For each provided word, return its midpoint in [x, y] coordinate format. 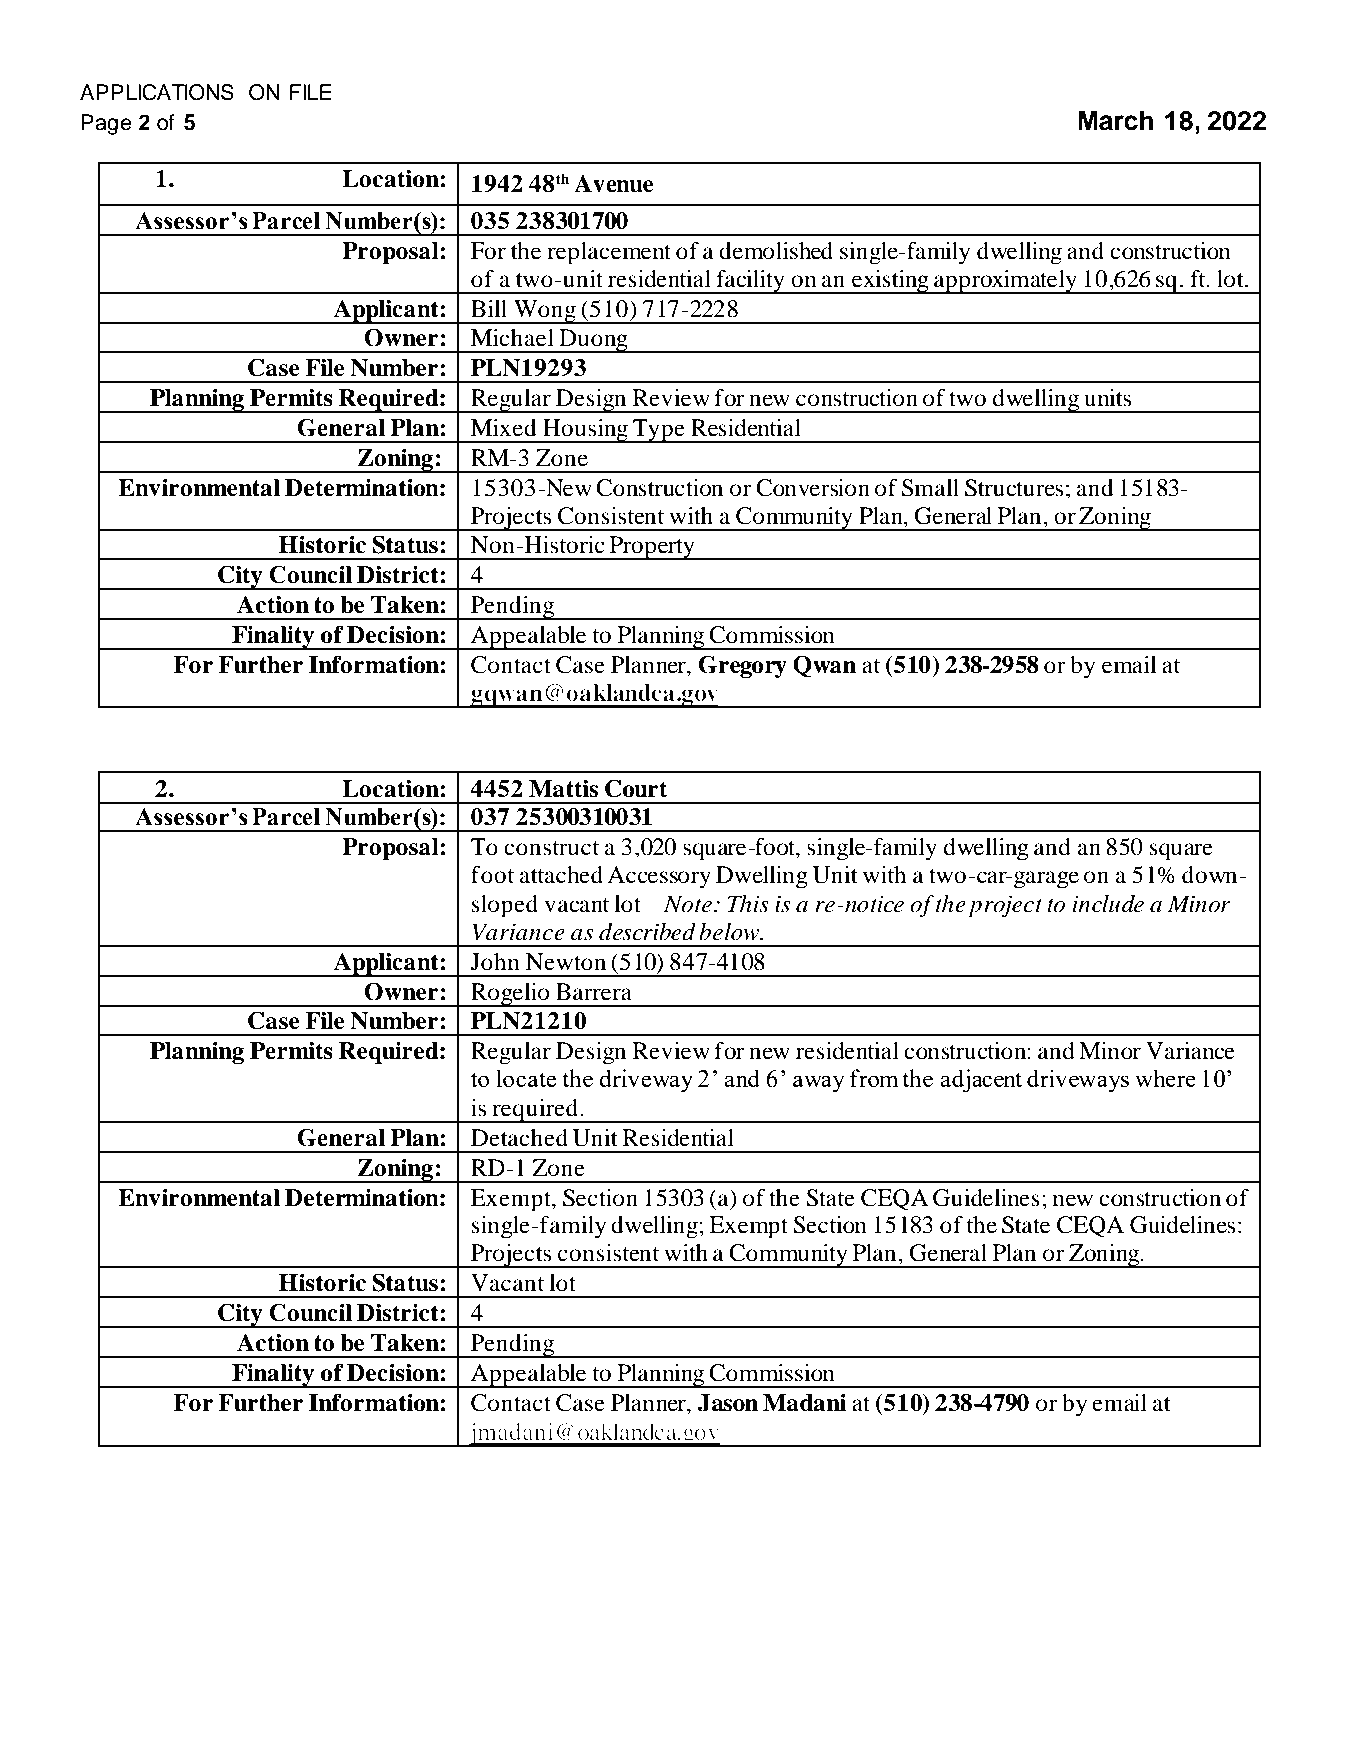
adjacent [981, 1081]
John [495, 962]
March [1116, 120]
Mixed [503, 428]
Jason [728, 1403]
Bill [489, 308]
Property [652, 548]
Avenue [614, 184]
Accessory [659, 877]
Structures [1014, 488]
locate [526, 1078]
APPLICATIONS [157, 92]
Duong [593, 341]
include [1108, 904]
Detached [519, 1138]
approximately [1005, 282]
